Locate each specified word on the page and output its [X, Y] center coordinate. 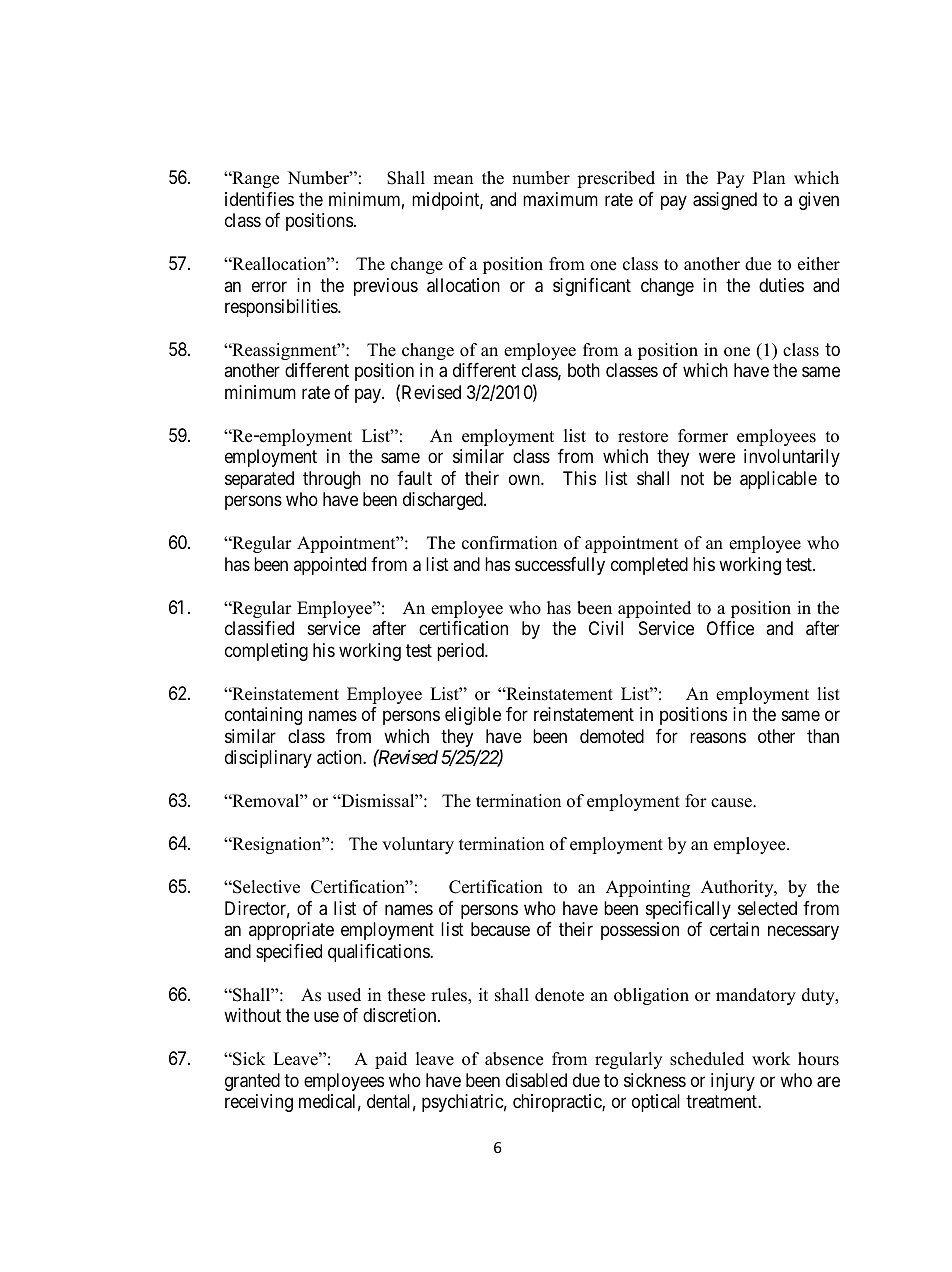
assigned [725, 201]
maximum [560, 199]
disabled [536, 1080]
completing [266, 652]
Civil [606, 628]
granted [252, 1082]
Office [730, 628]
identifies [259, 199]
